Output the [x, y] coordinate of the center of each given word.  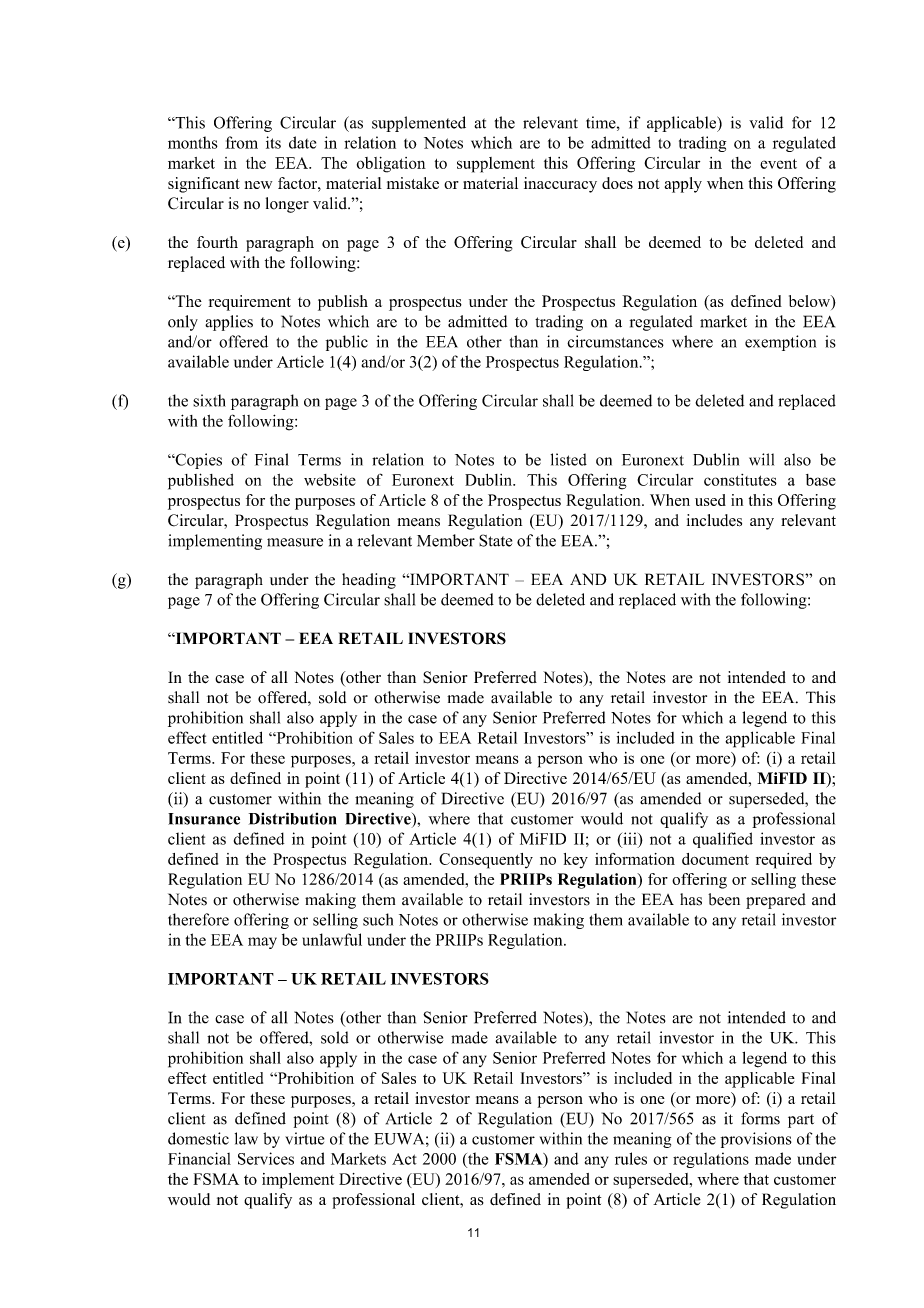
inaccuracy [560, 185]
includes [714, 520]
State [495, 540]
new [258, 185]
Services [266, 1158]
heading [369, 581]
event [778, 164]
